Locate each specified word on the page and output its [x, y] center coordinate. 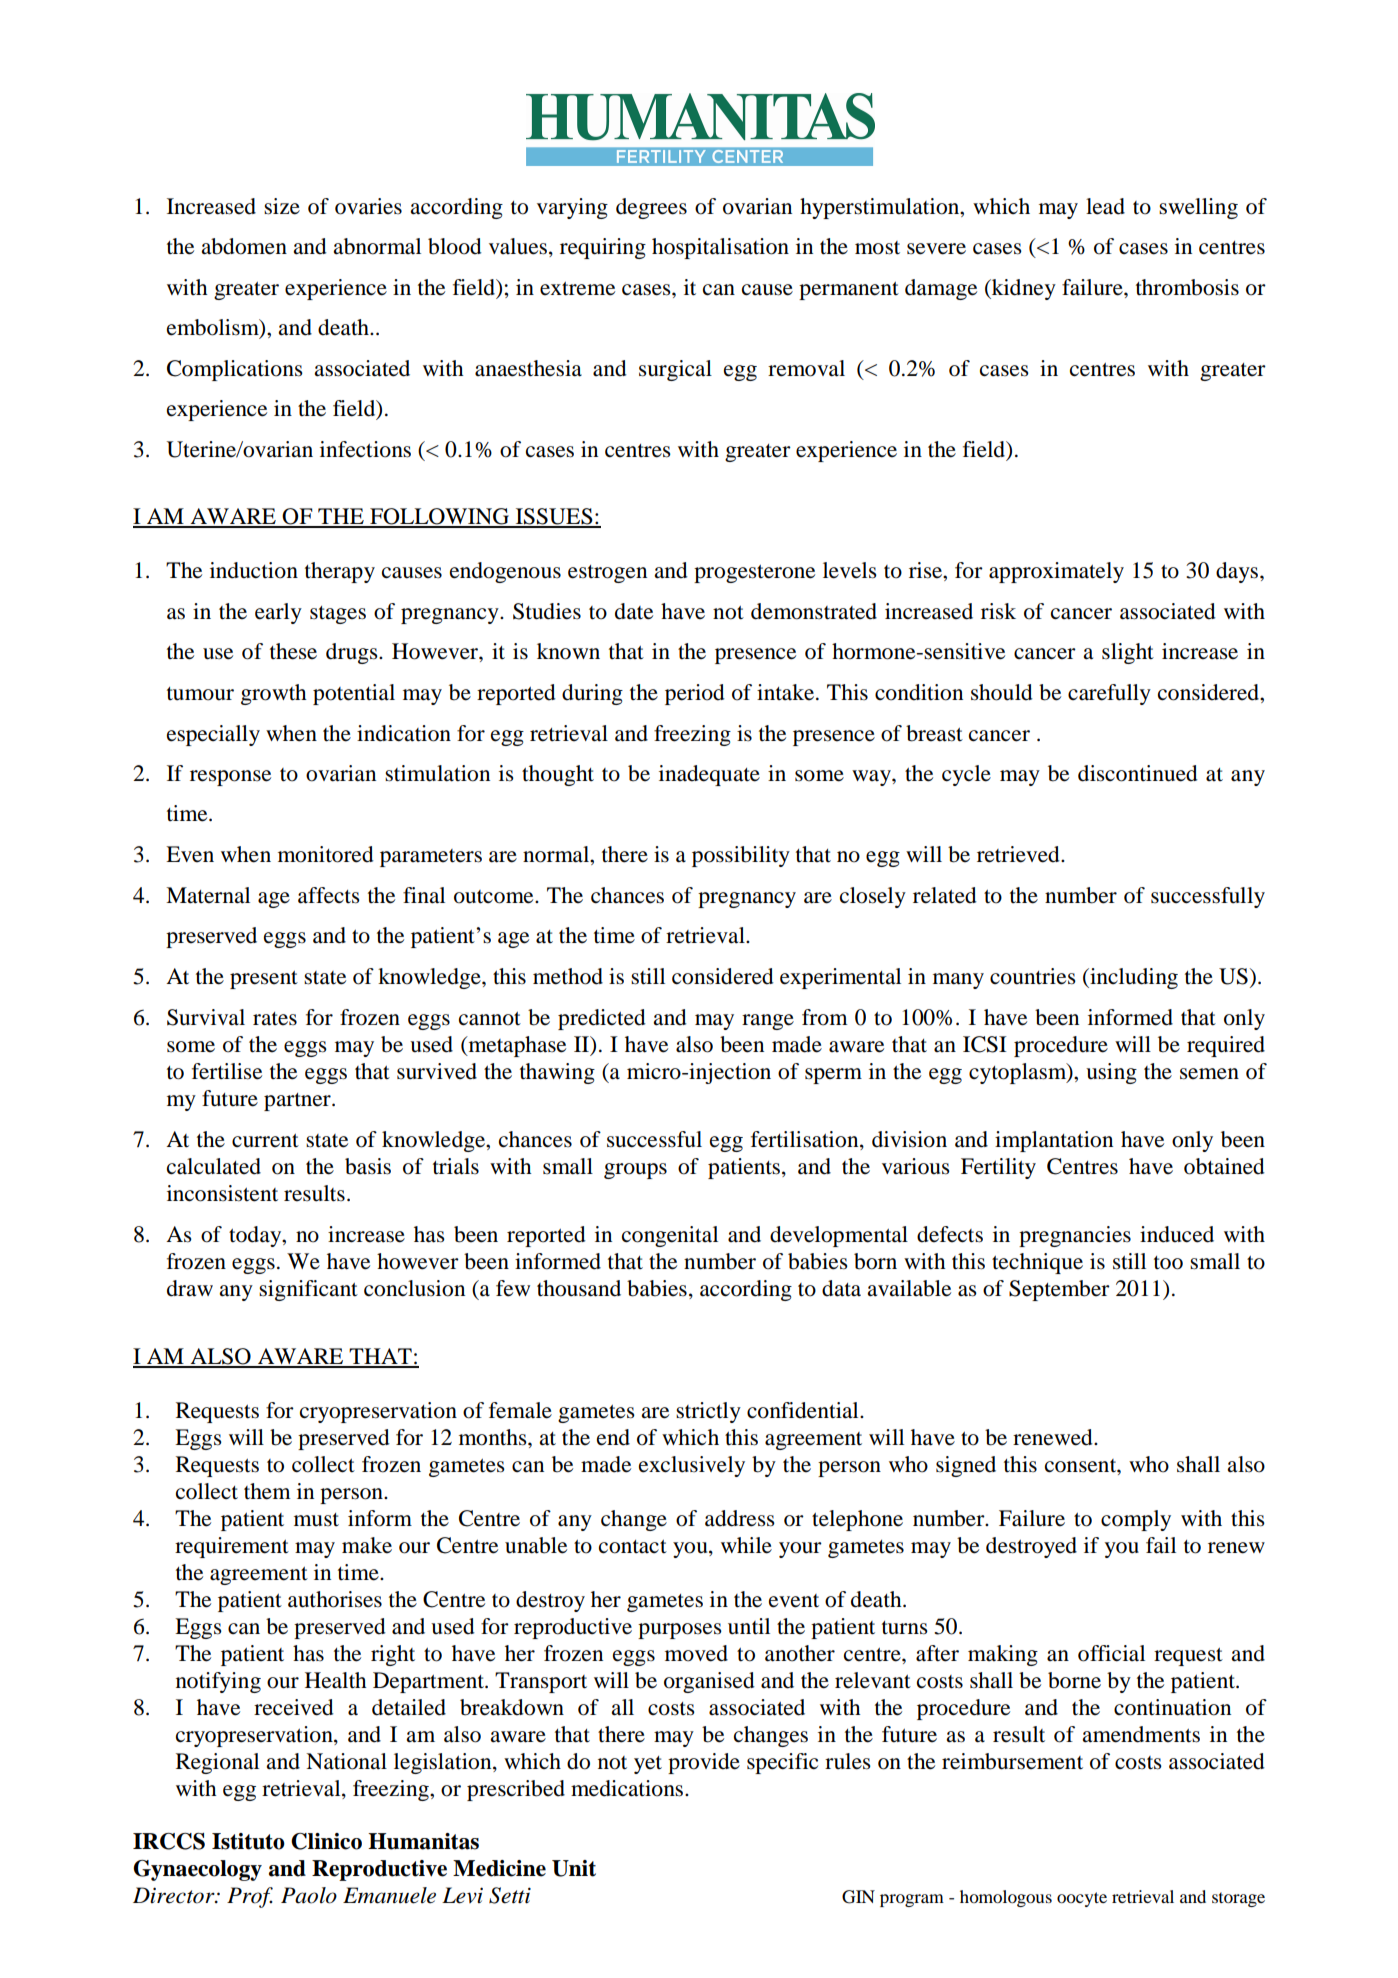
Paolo [309, 1895]
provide [704, 1763]
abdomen [244, 246]
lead [1105, 206]
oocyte [1082, 1899]
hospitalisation [720, 248]
